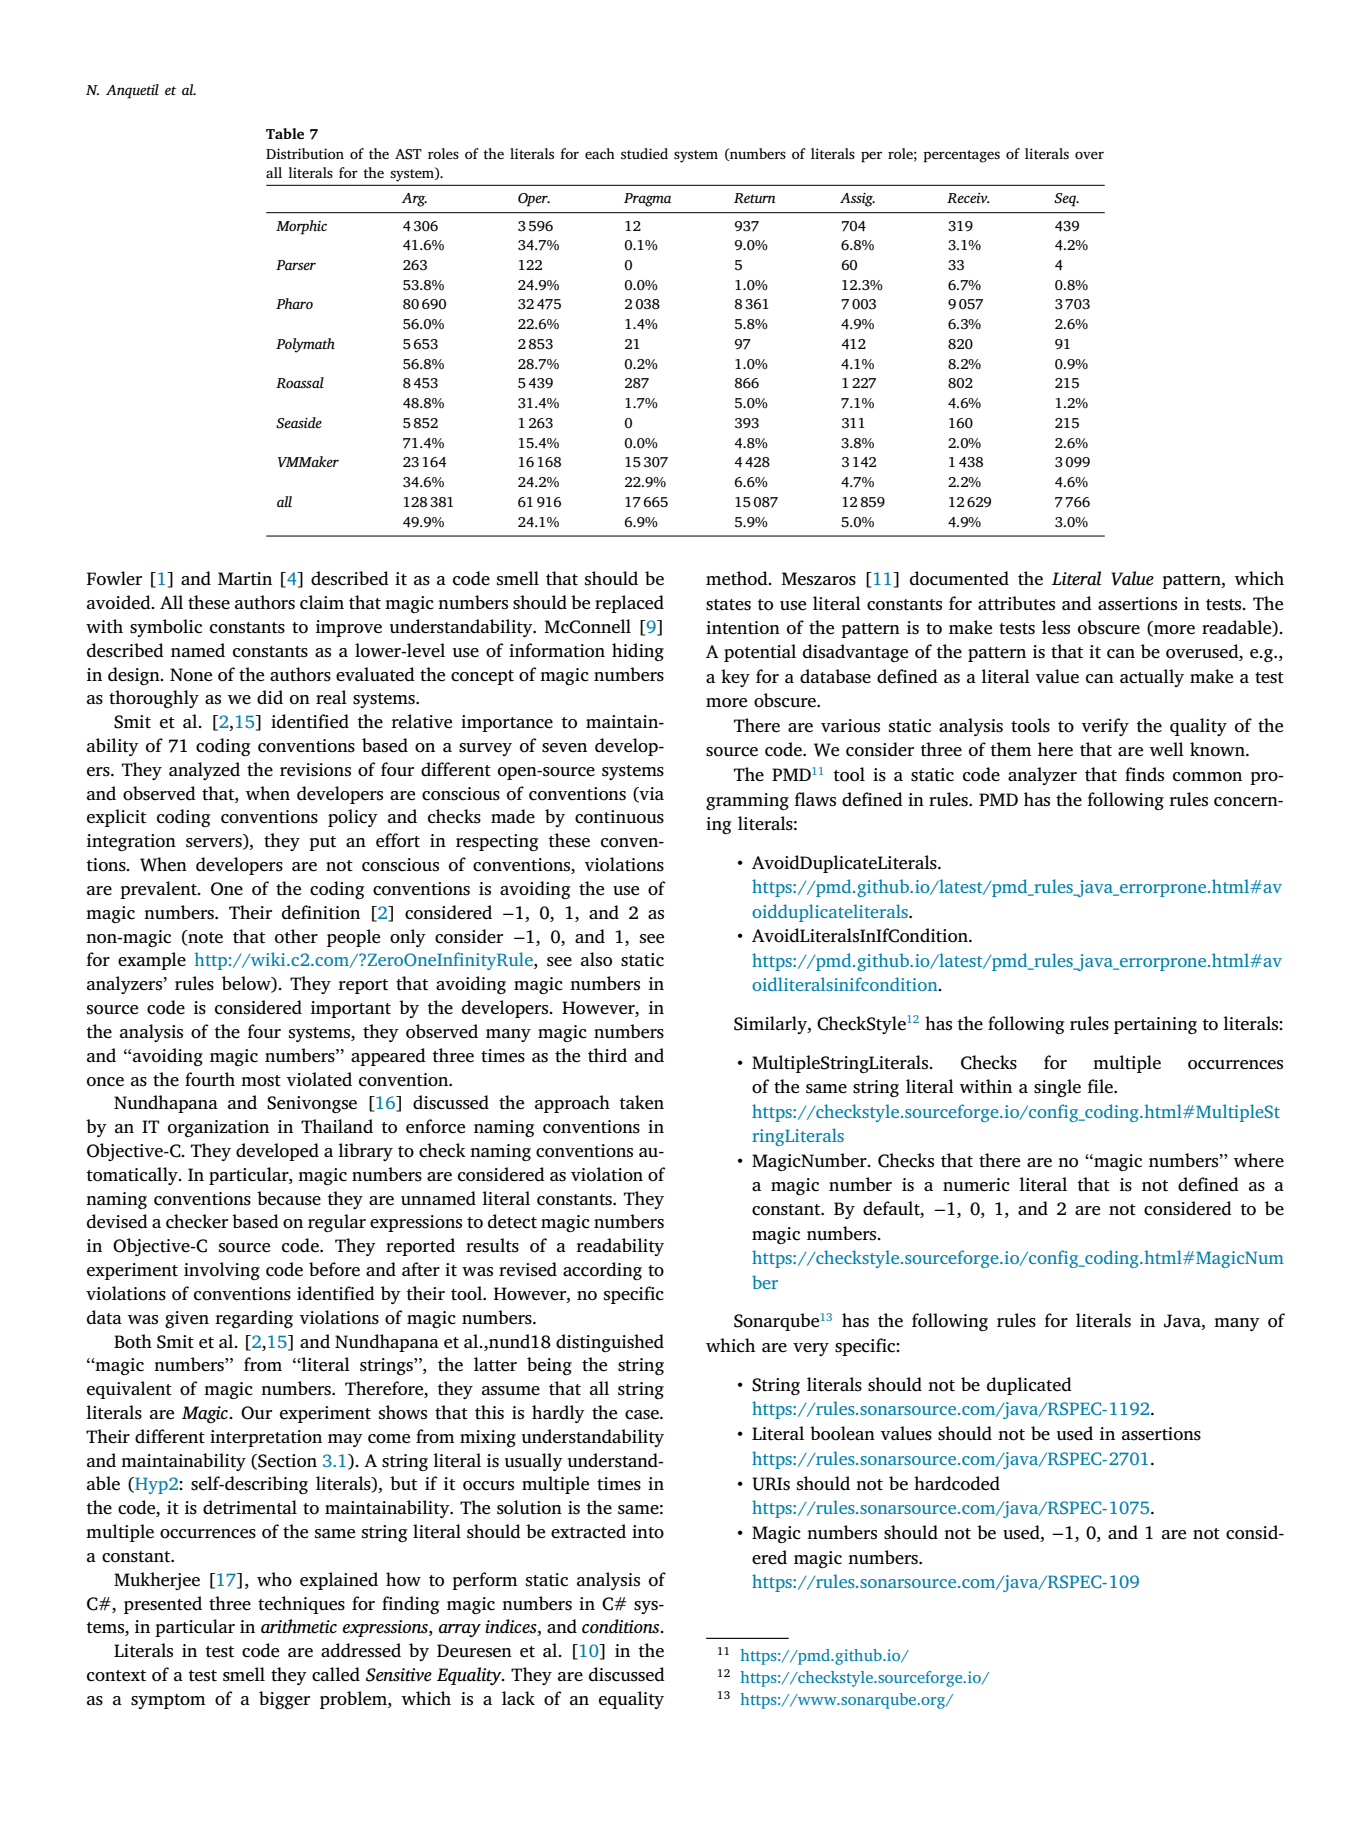 This screenshot has height=1828, width=1371. Describe the element at coordinates (602, 1271) in the screenshot. I see `according` at that location.
